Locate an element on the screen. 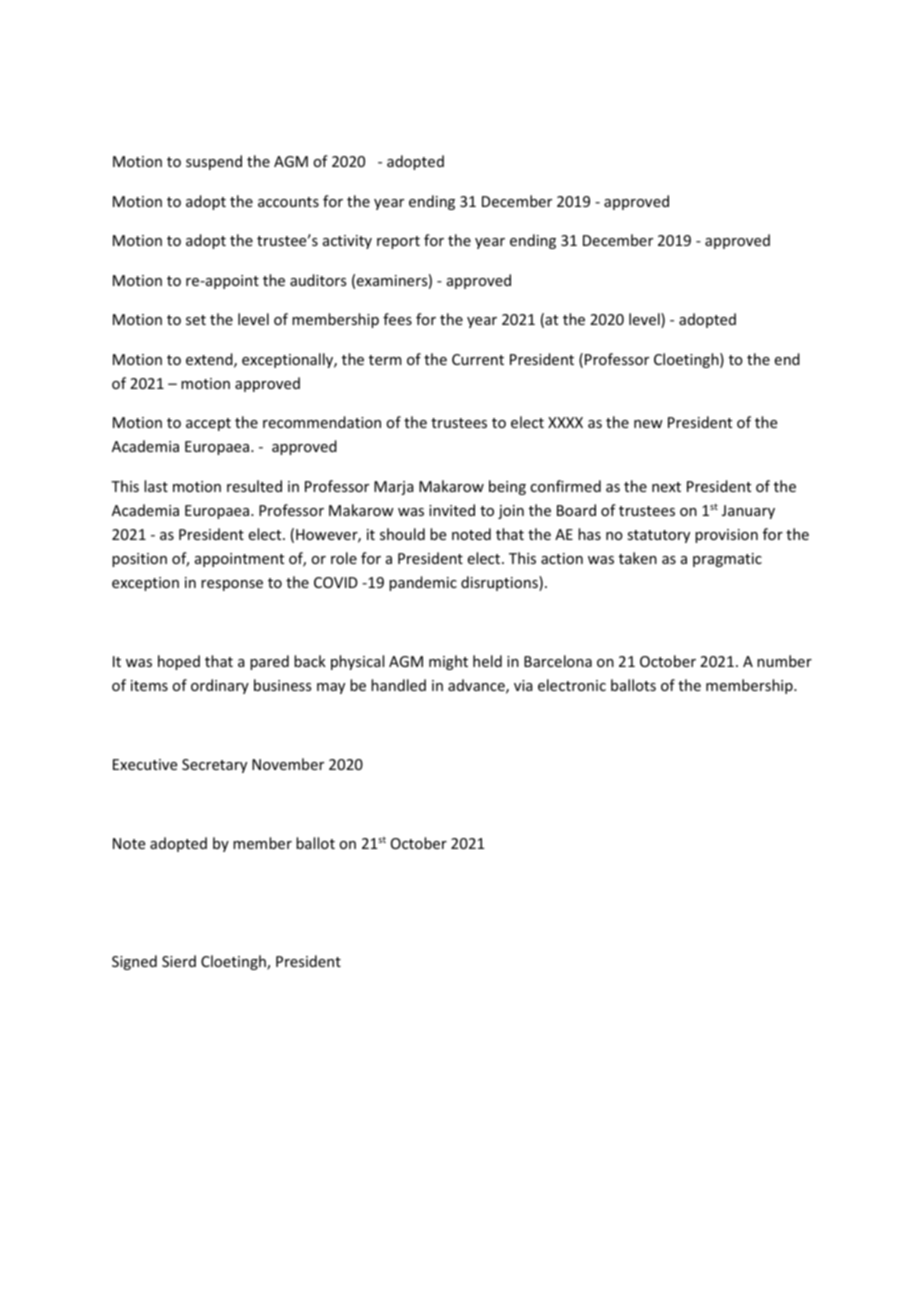 This screenshot has height=1308, width=924. pragmatic is located at coordinates (727, 560).
